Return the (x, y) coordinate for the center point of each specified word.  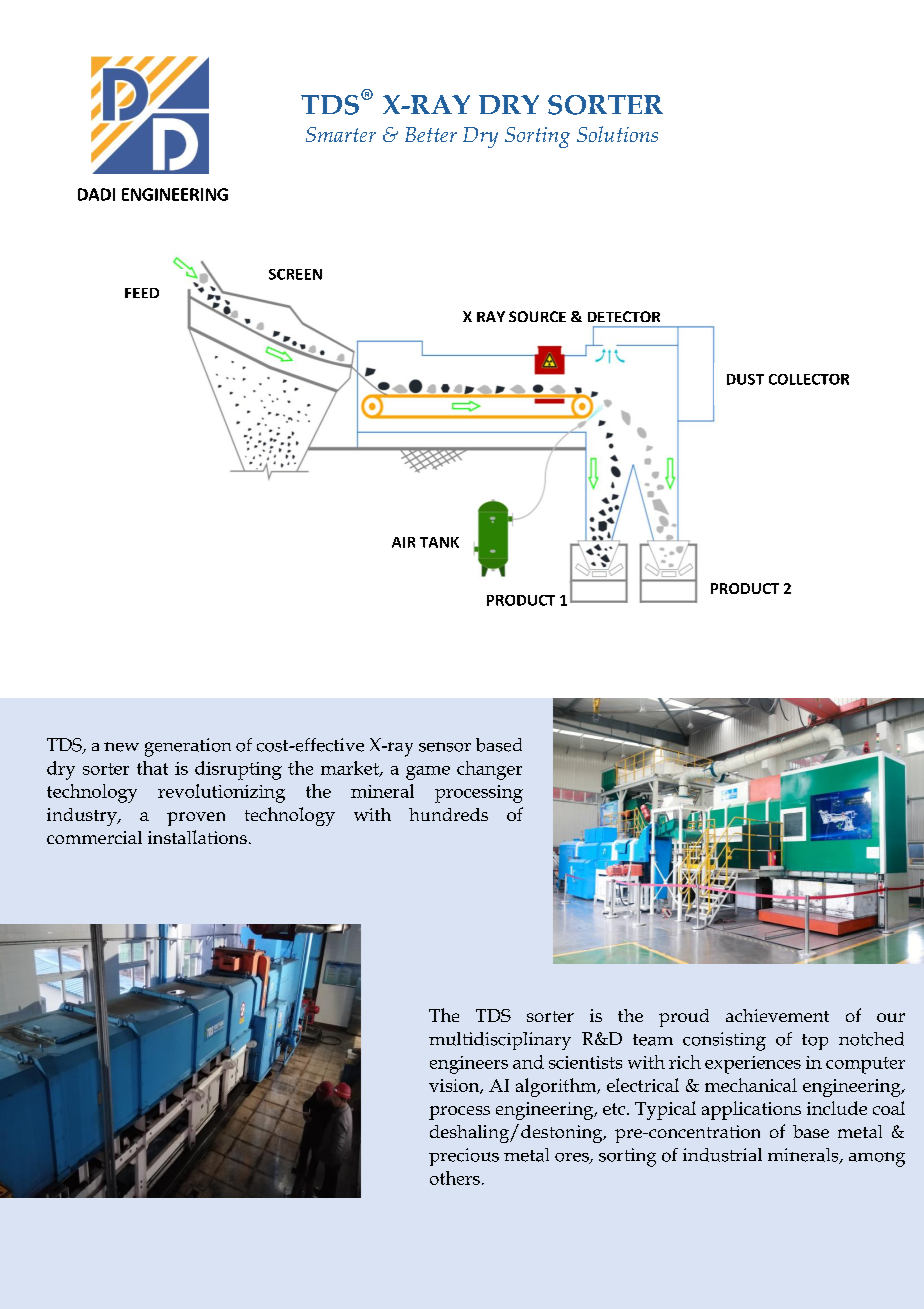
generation (188, 747)
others (455, 1178)
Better (431, 134)
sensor (445, 747)
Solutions (617, 134)
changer (489, 770)
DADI (96, 194)
